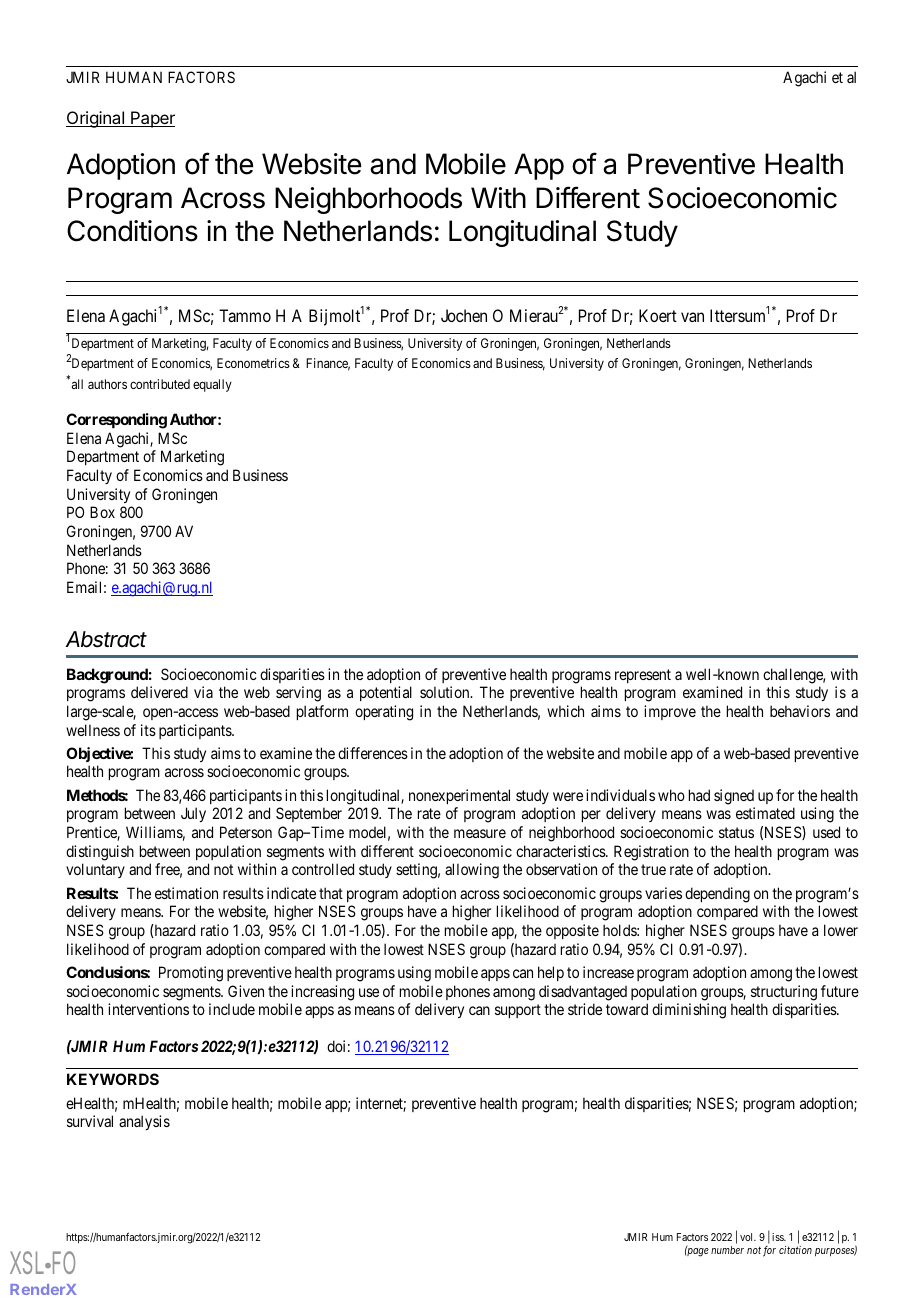 This document has width=924, height=1308. Describe the element at coordinates (152, 119) in the document. I see `Paper` at that location.
